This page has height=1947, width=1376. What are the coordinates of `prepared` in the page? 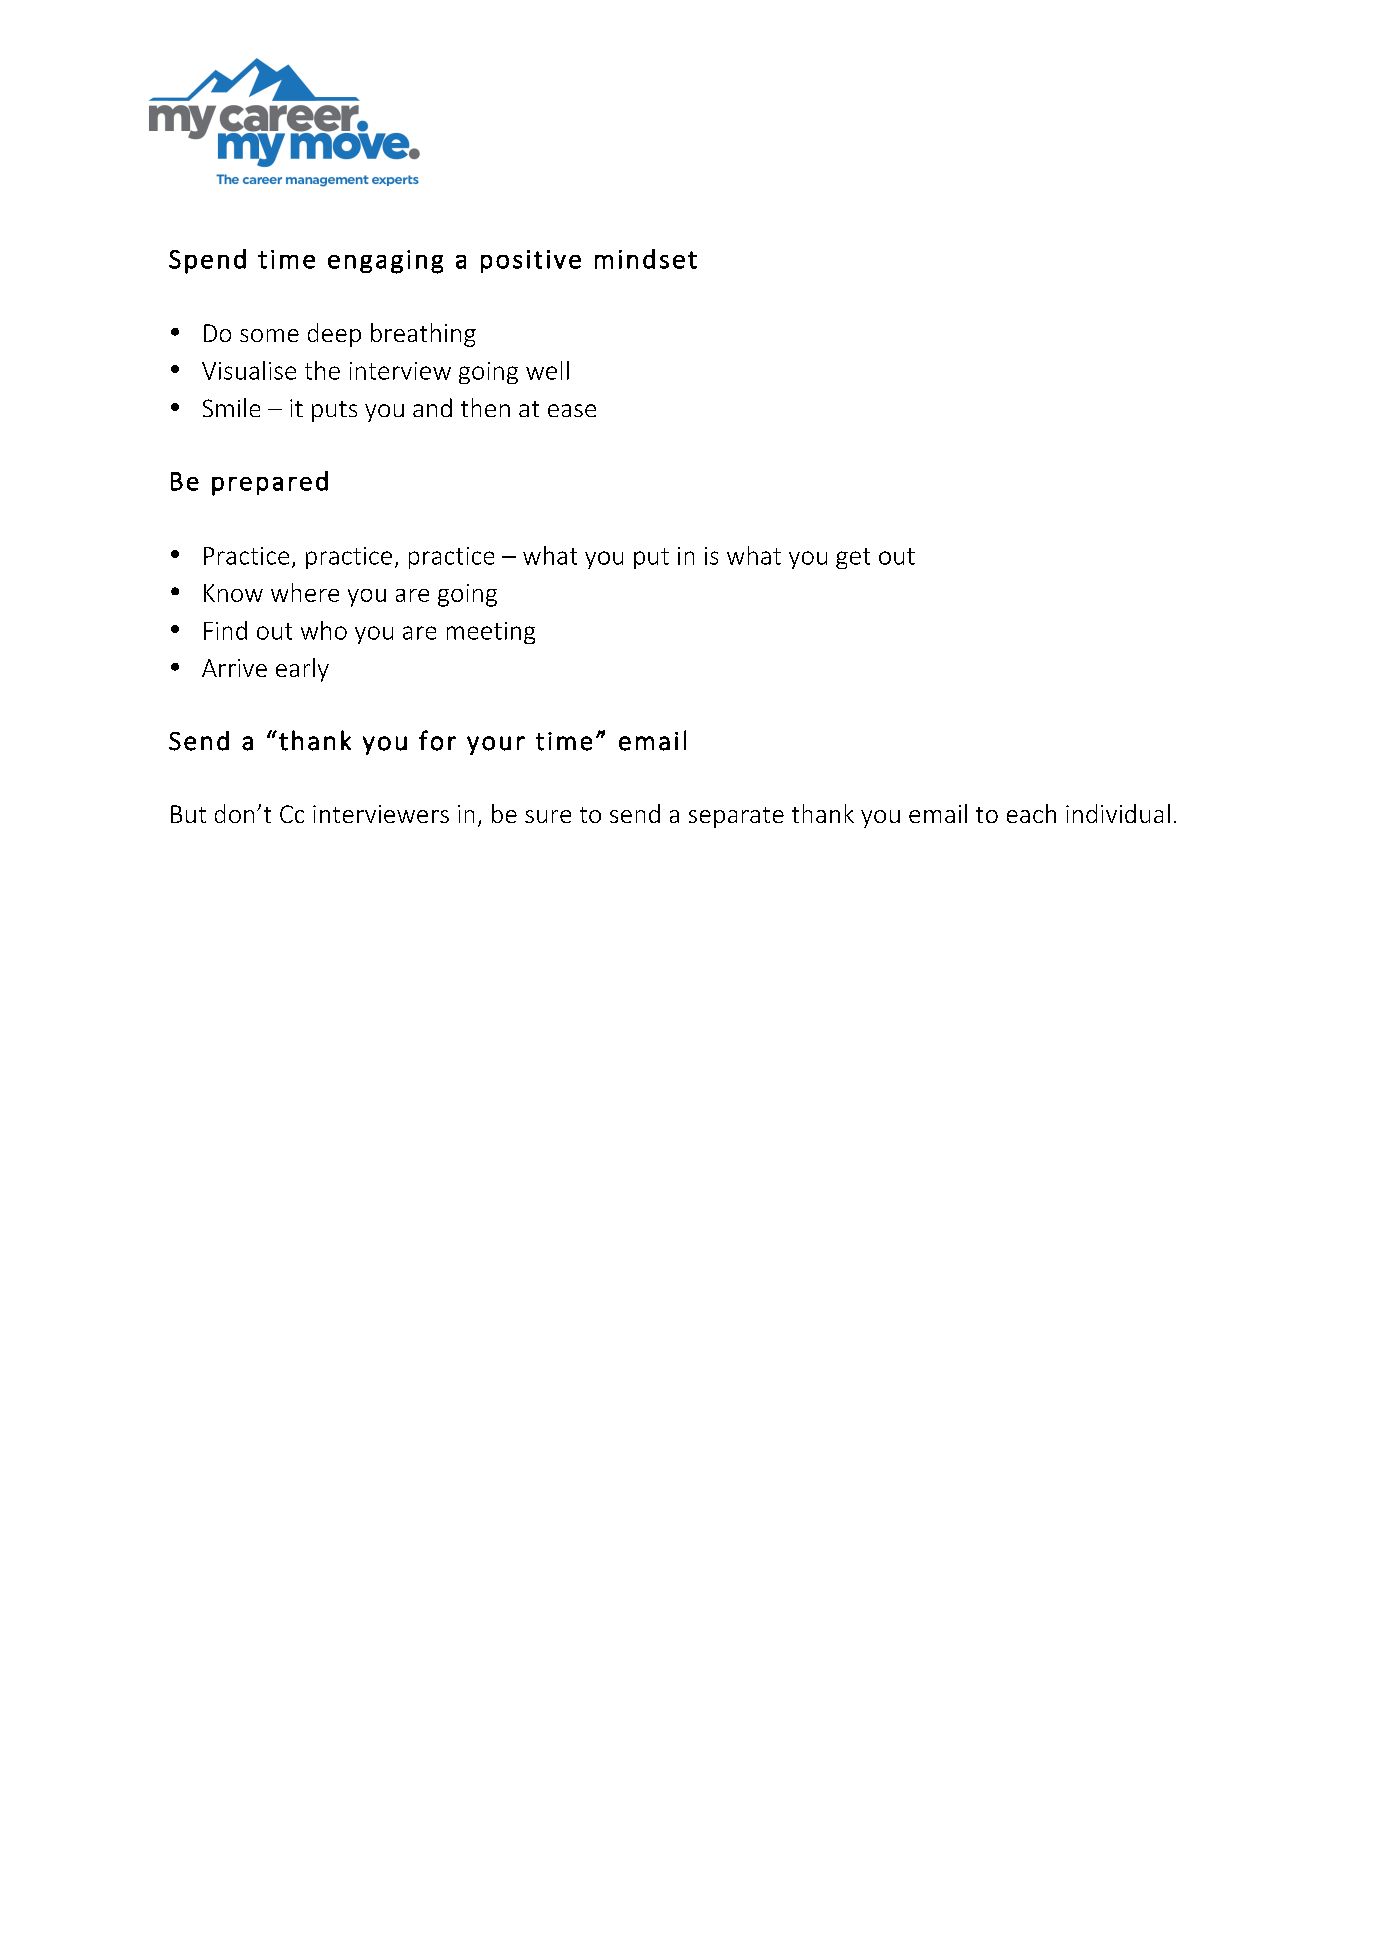 It's located at (270, 483).
